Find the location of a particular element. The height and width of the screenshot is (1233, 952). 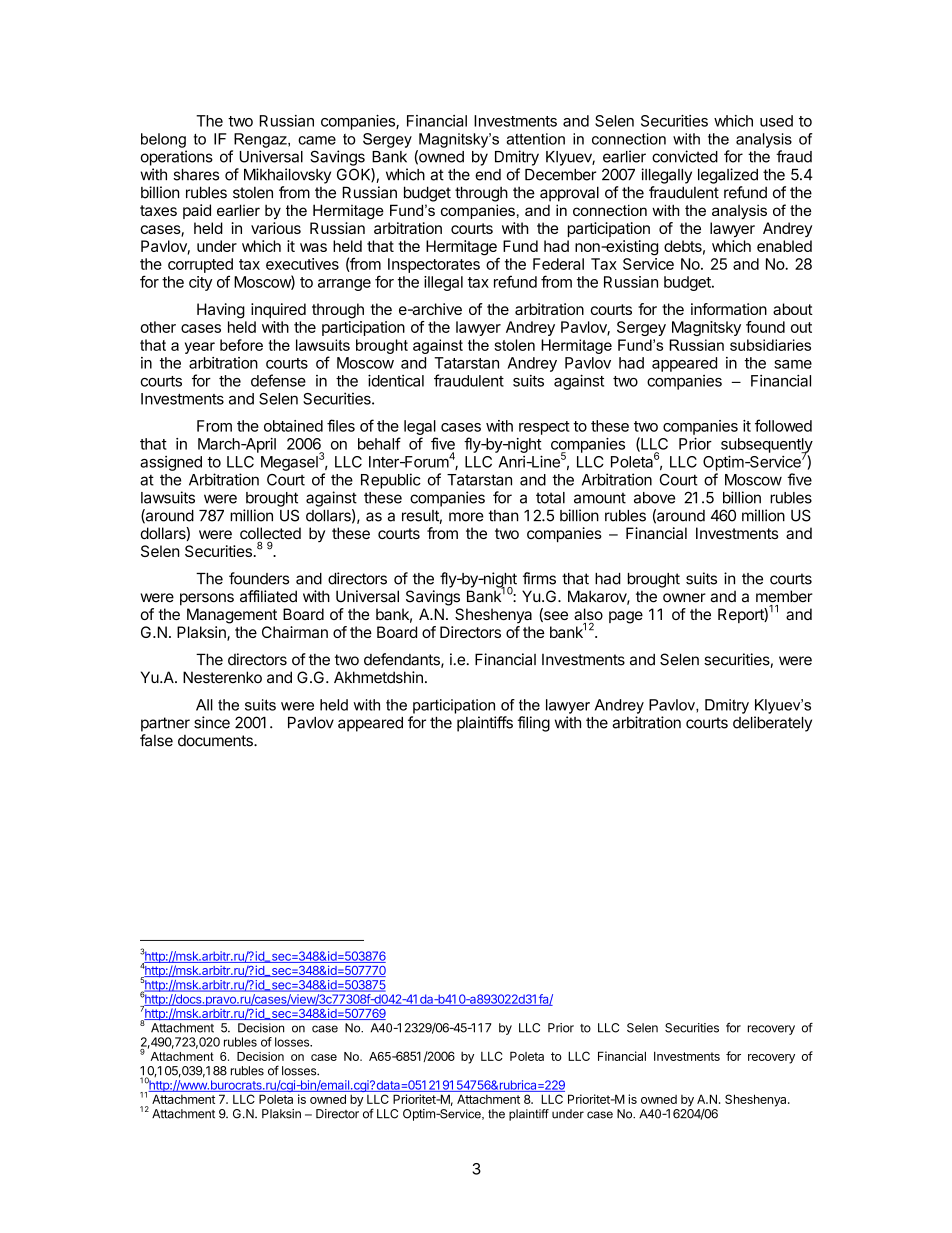

operations is located at coordinates (177, 158).
